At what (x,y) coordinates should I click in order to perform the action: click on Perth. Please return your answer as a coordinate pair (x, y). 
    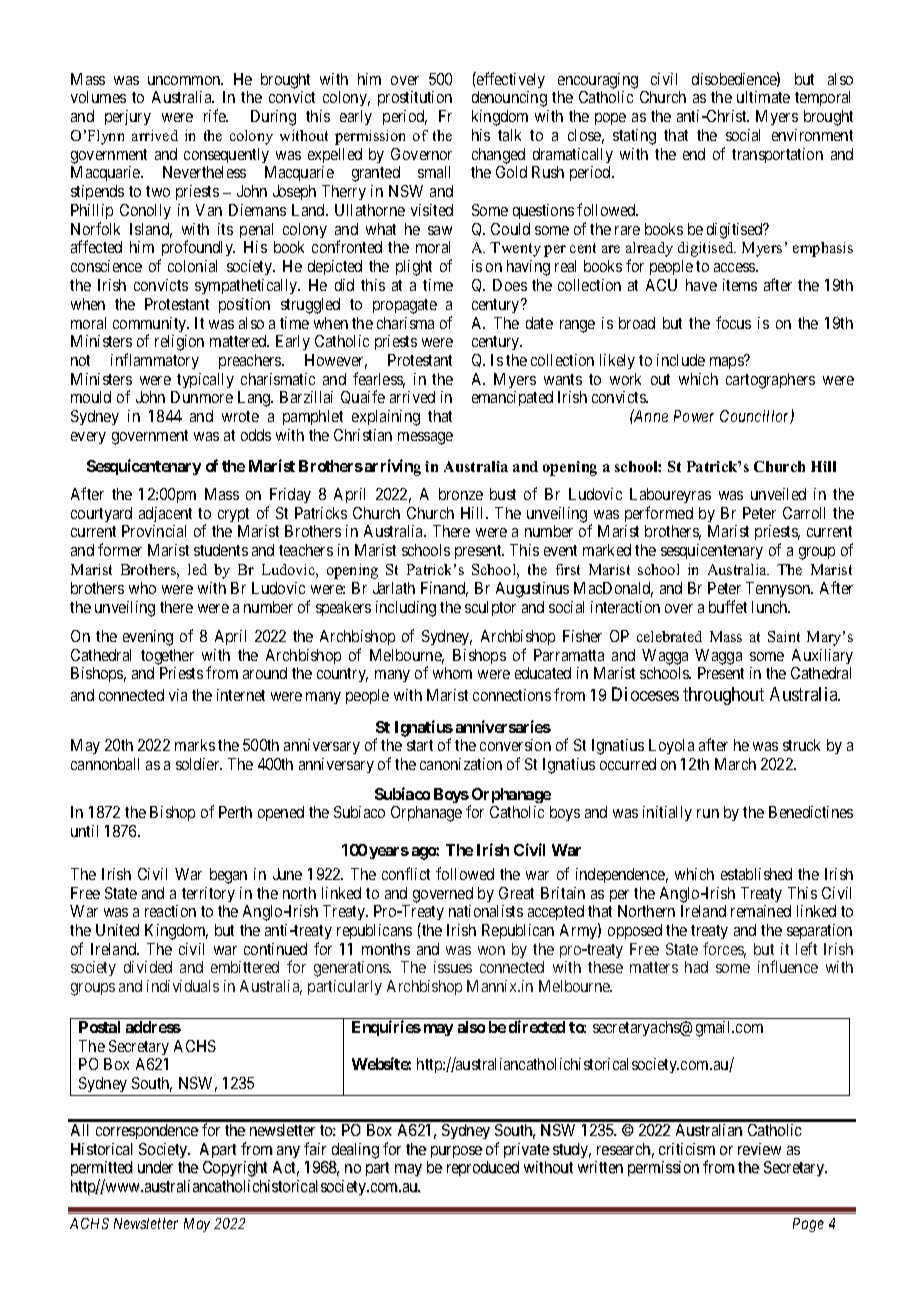
    Looking at the image, I should click on (235, 812).
